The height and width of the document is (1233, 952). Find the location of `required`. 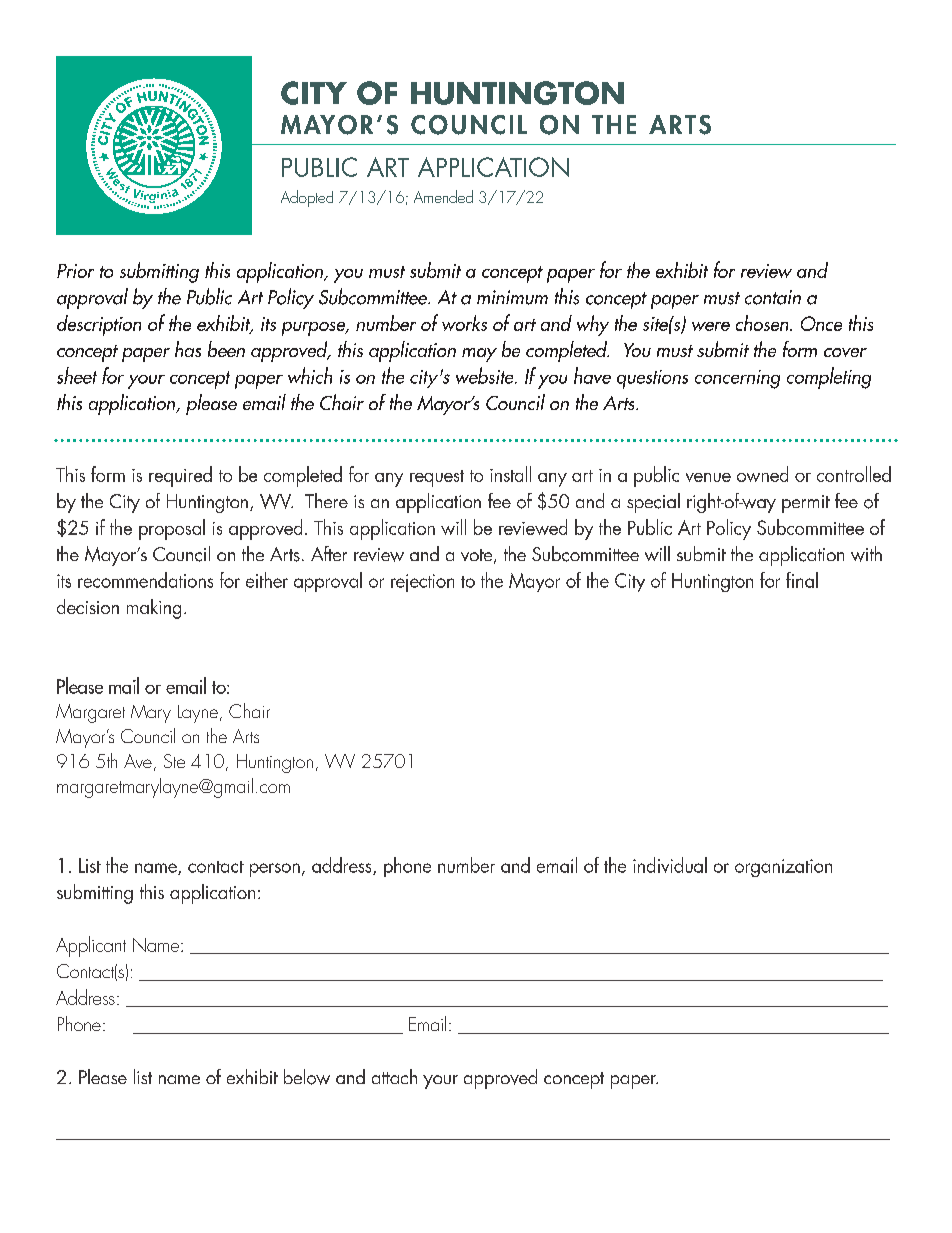

required is located at coordinates (180, 476).
